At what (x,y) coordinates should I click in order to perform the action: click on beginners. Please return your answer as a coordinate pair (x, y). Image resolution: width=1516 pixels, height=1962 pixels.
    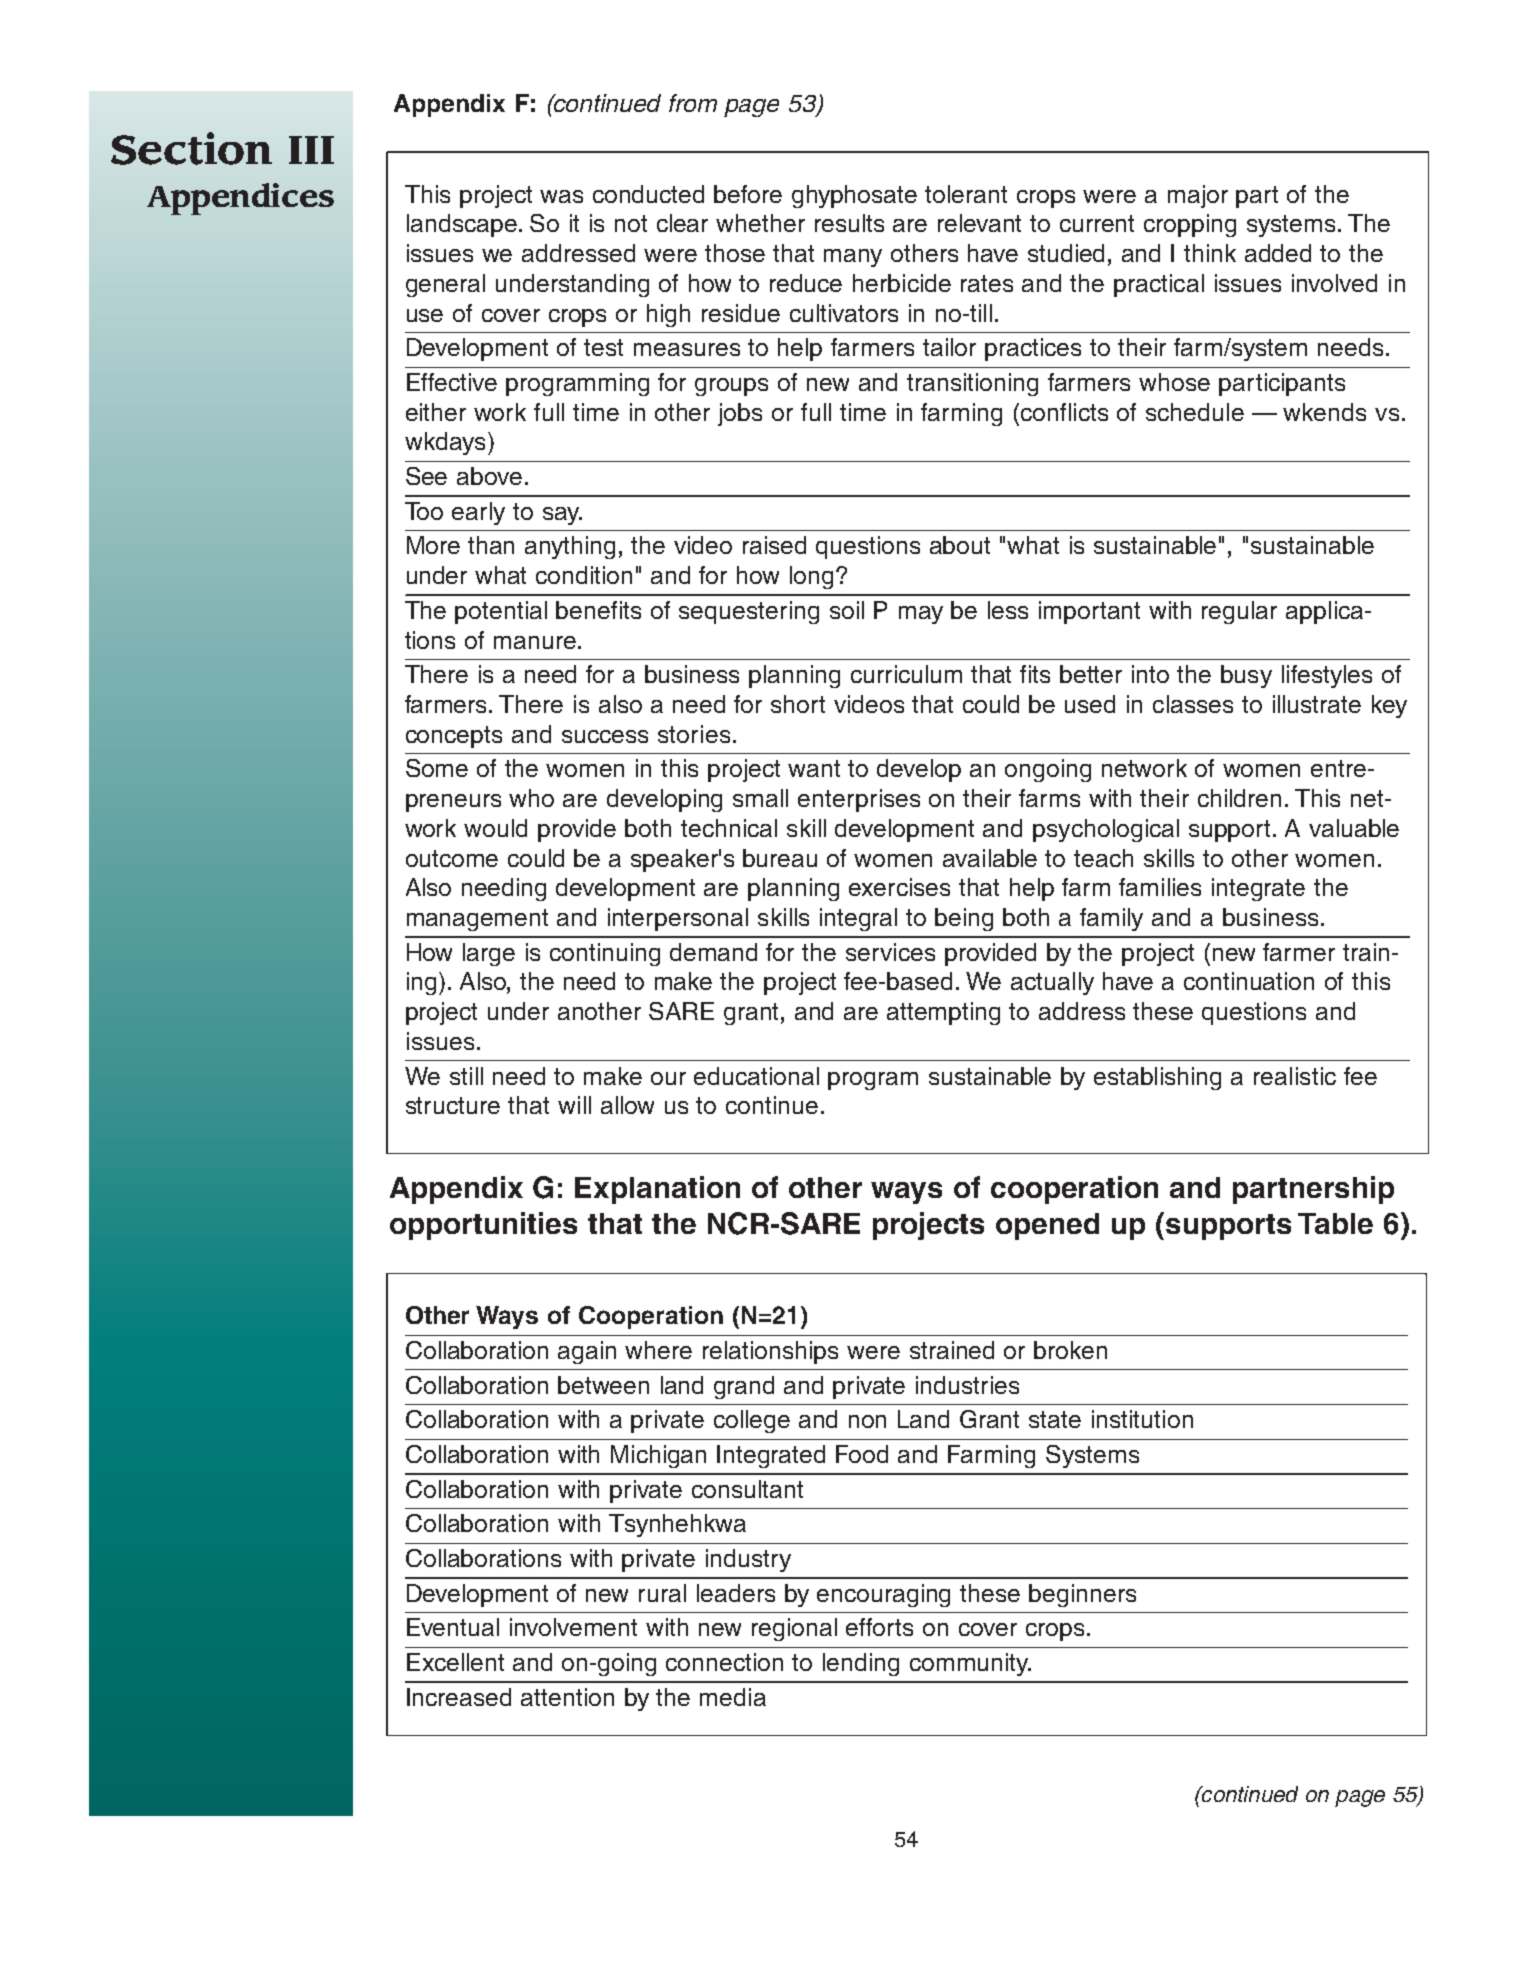
    Looking at the image, I should click on (1082, 1595).
